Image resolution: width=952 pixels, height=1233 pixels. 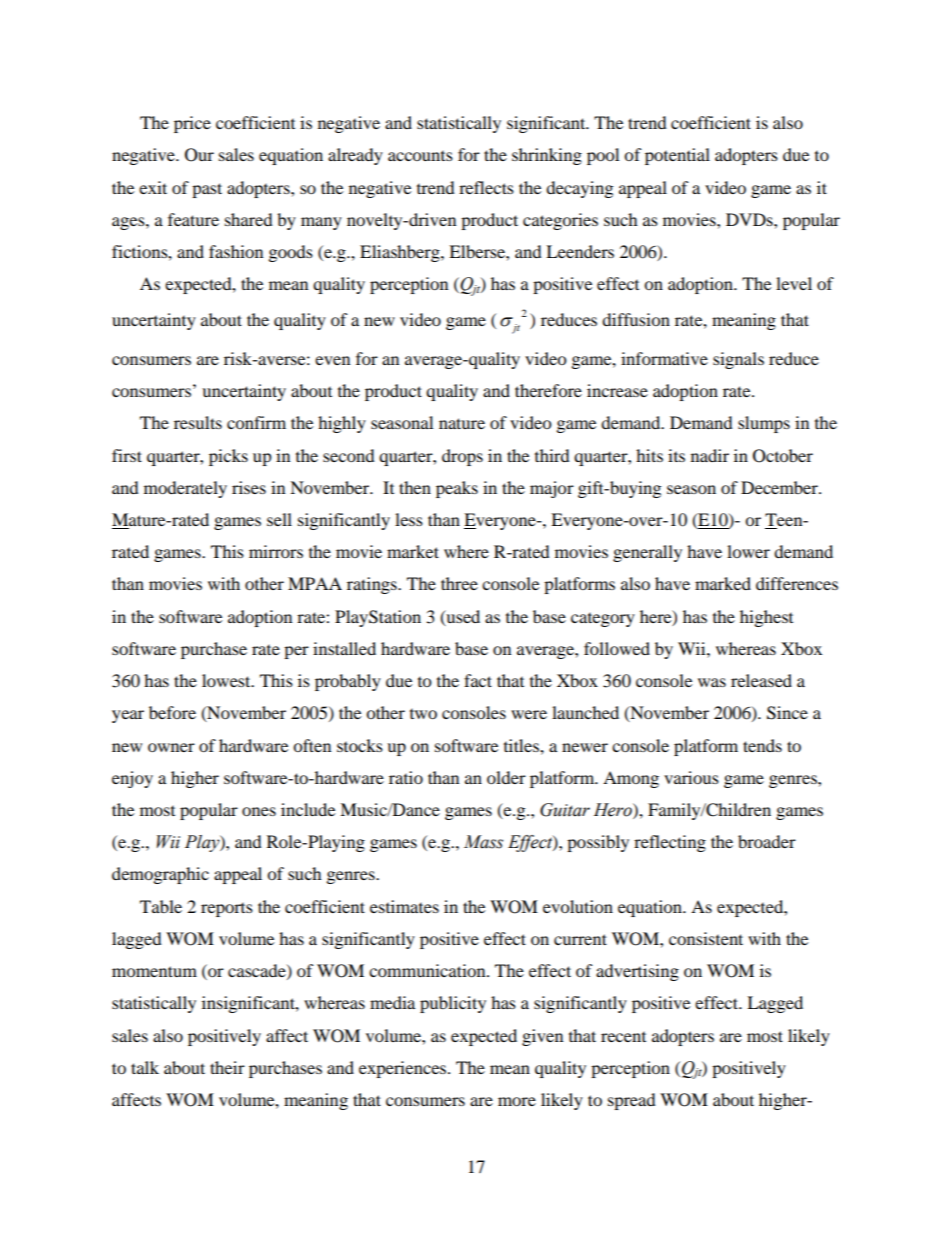 What do you see at coordinates (172, 712) in the screenshot?
I see `before` at bounding box center [172, 712].
